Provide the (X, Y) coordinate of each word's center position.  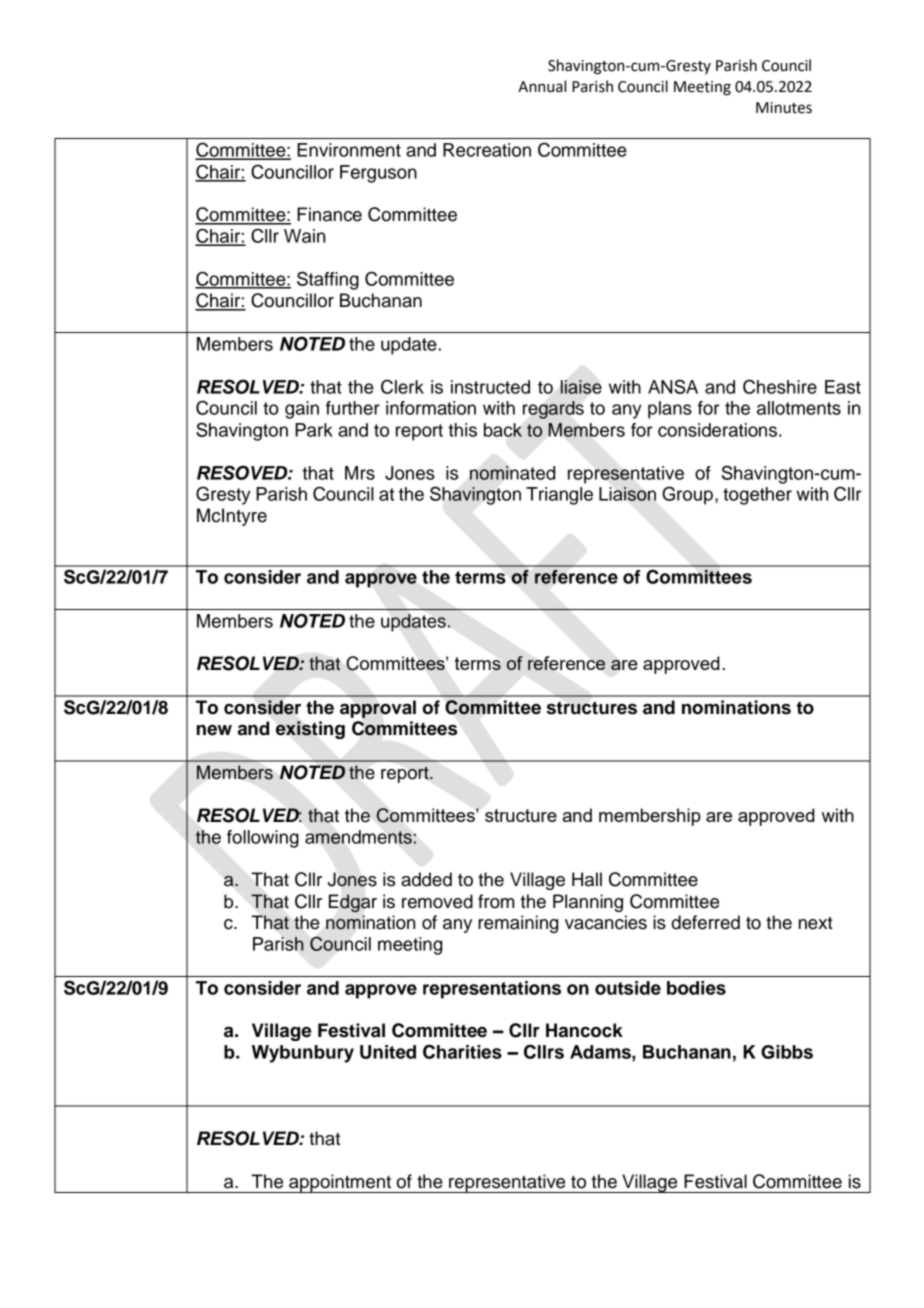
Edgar (353, 903)
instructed (490, 387)
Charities (462, 1051)
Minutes (784, 108)
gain (302, 410)
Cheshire (780, 386)
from (496, 901)
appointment (340, 1183)
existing (310, 730)
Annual (542, 86)
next (816, 923)
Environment (349, 150)
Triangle (559, 496)
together (757, 496)
